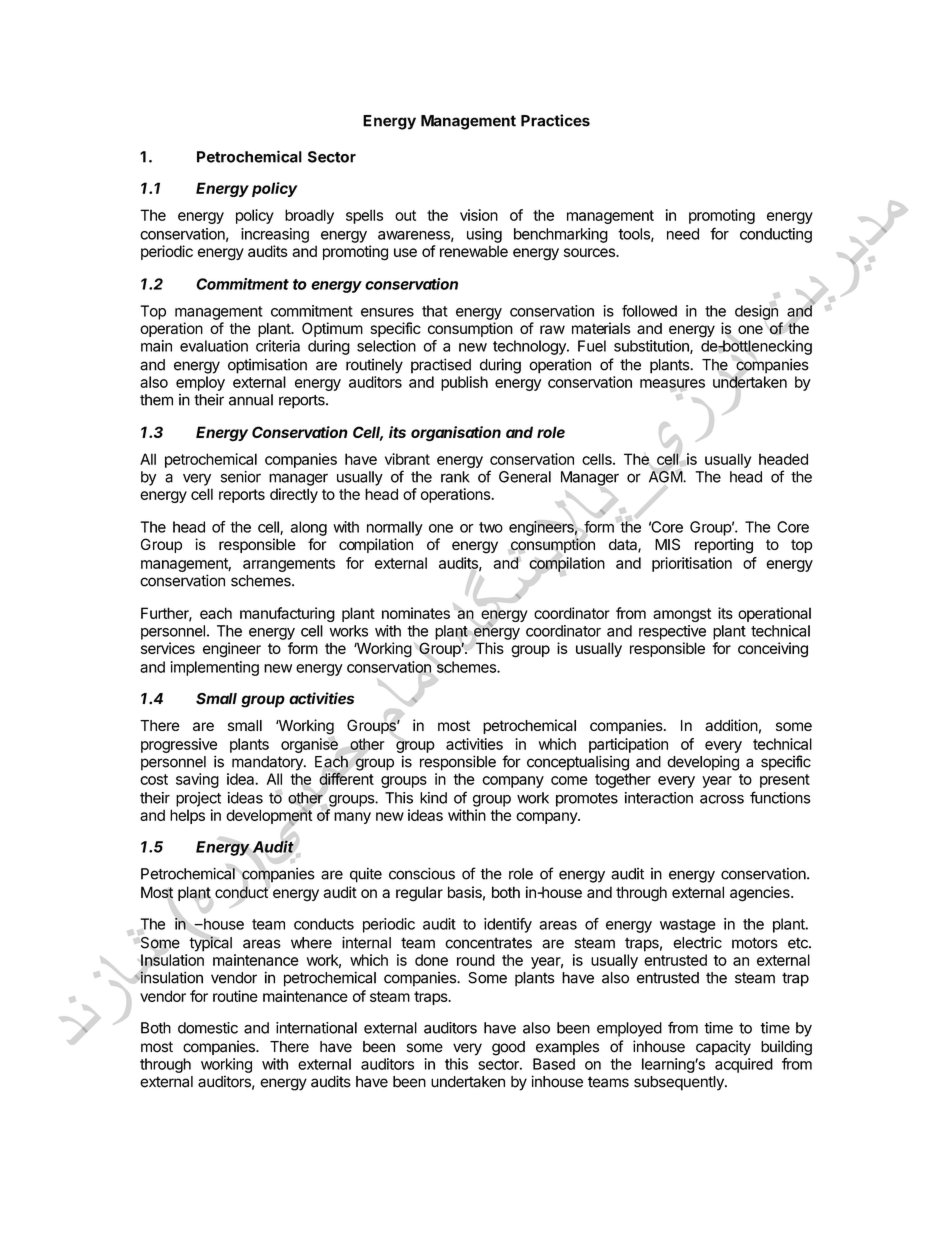 The image size is (952, 1233). I want to click on need, so click(683, 234).
